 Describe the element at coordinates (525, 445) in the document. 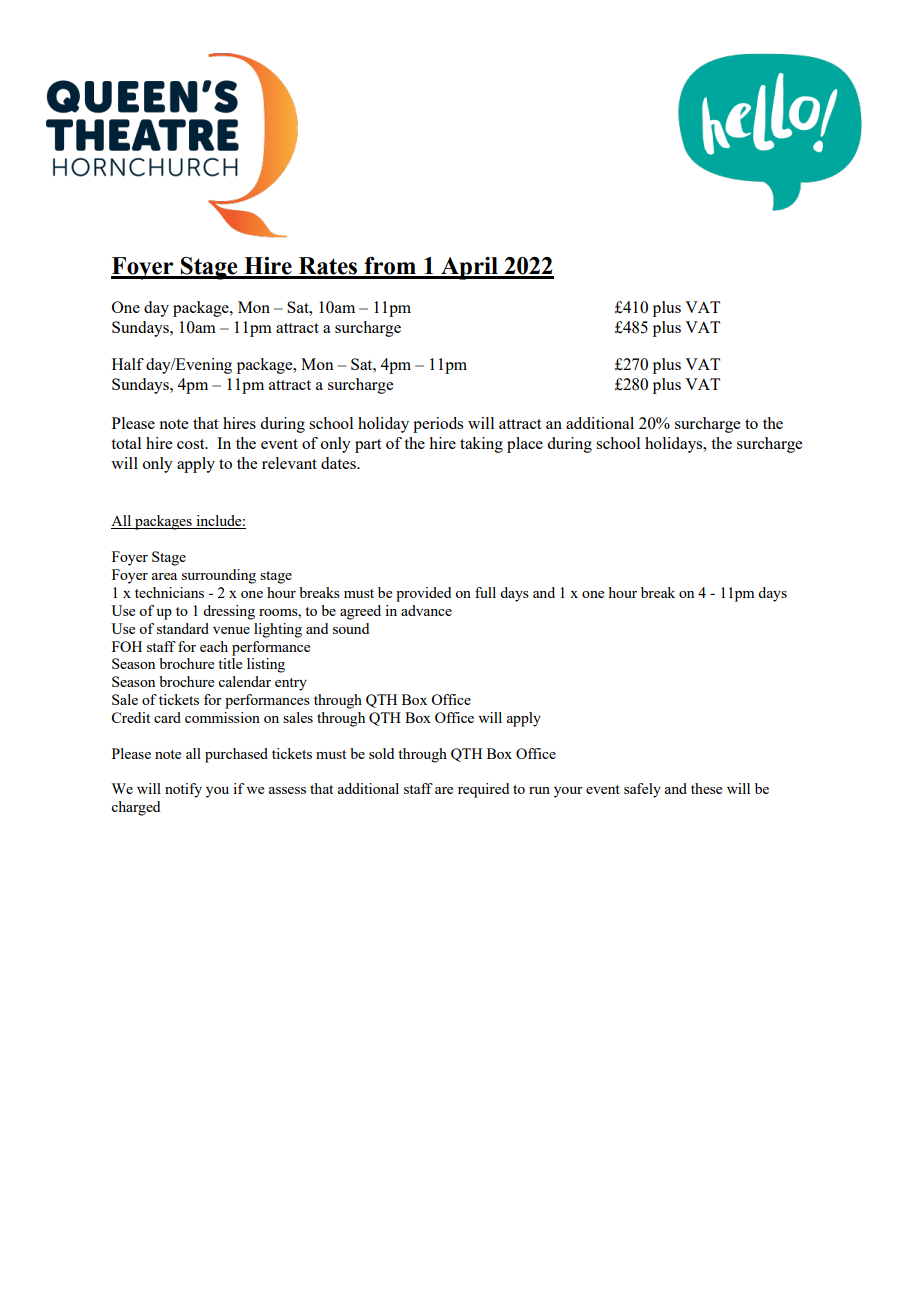

I see `place` at that location.
